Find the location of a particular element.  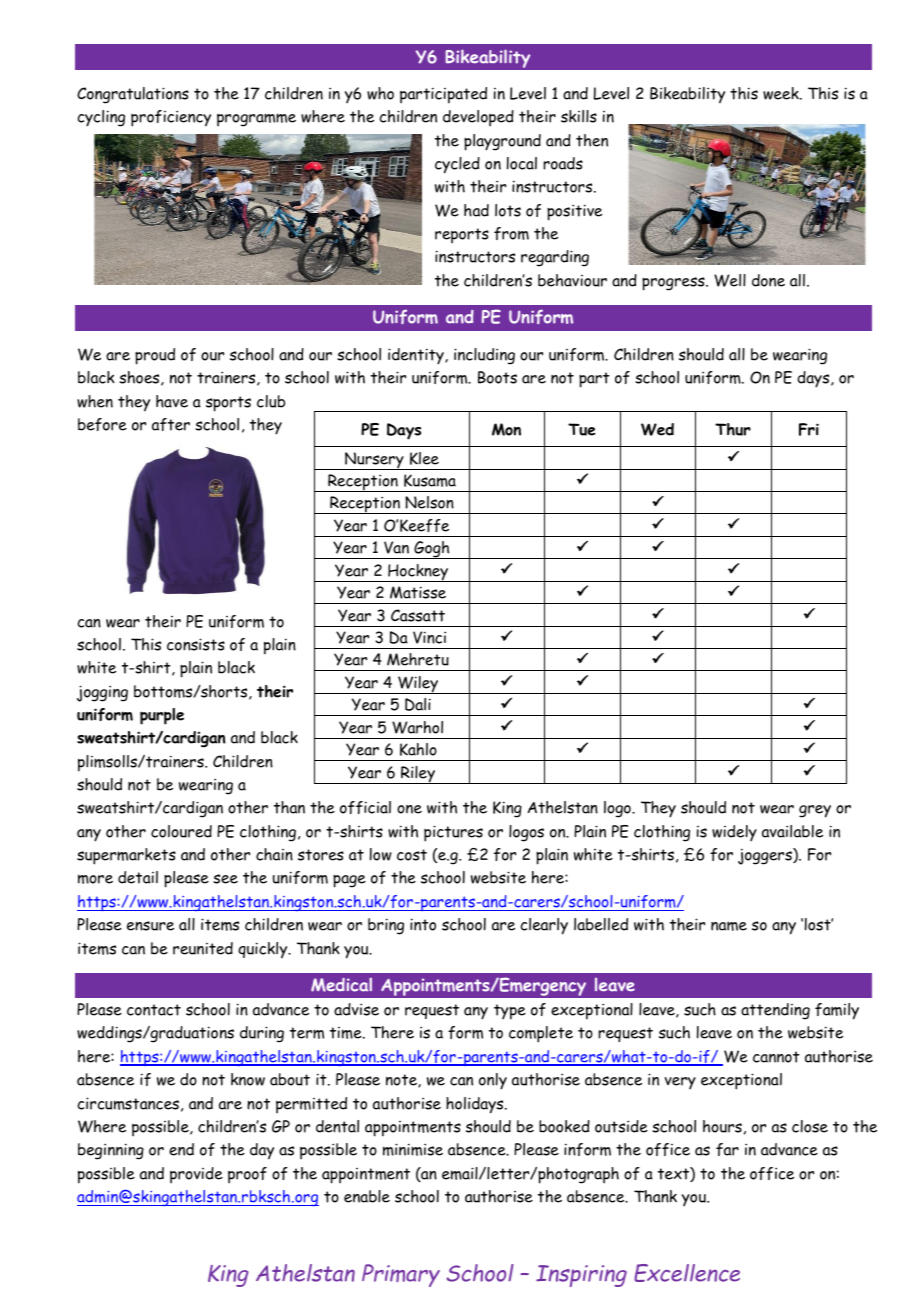

developed is located at coordinates (478, 118).
